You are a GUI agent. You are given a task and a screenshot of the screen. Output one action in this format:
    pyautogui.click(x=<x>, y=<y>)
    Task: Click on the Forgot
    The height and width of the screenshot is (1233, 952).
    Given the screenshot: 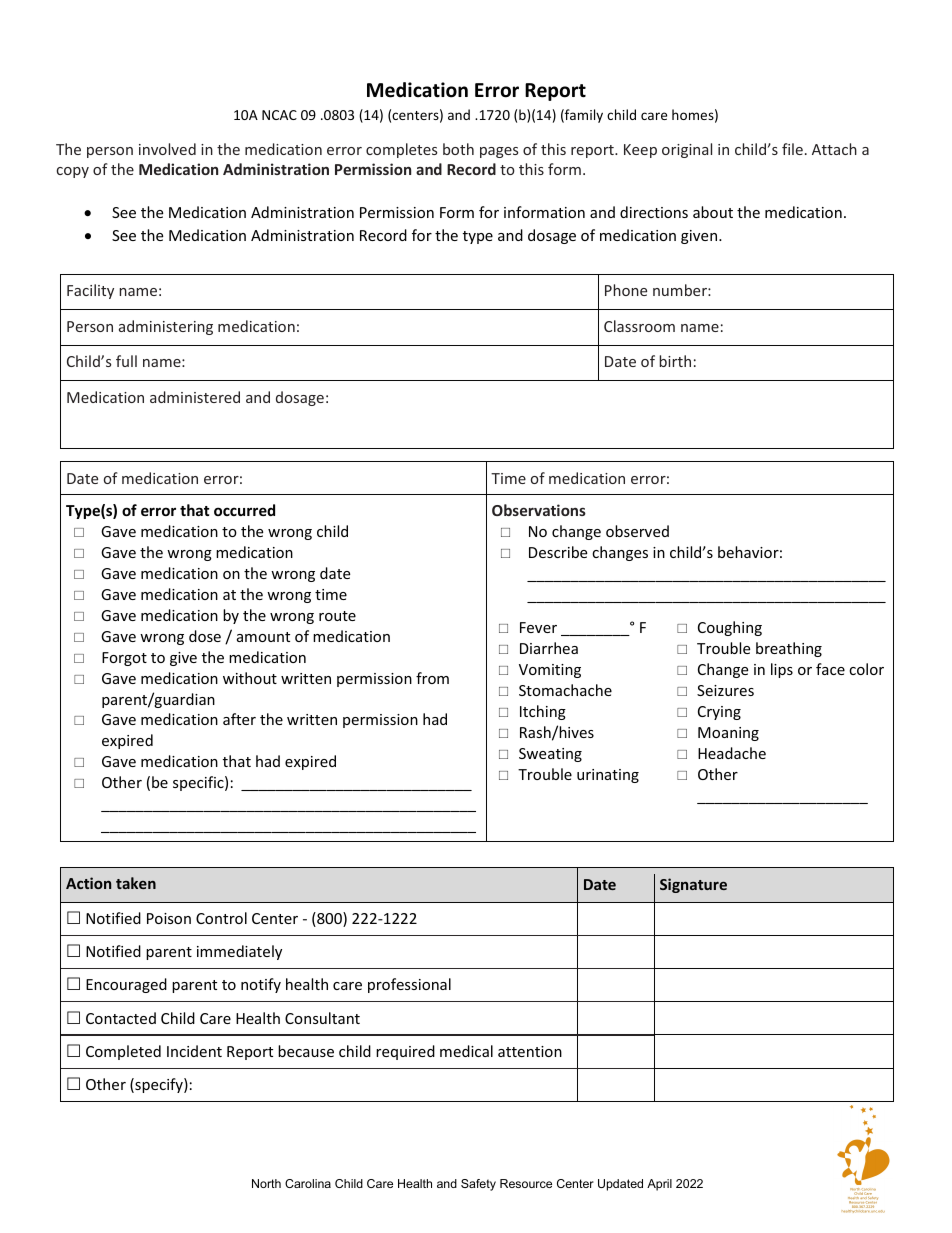 What is the action you would take?
    pyautogui.click(x=124, y=659)
